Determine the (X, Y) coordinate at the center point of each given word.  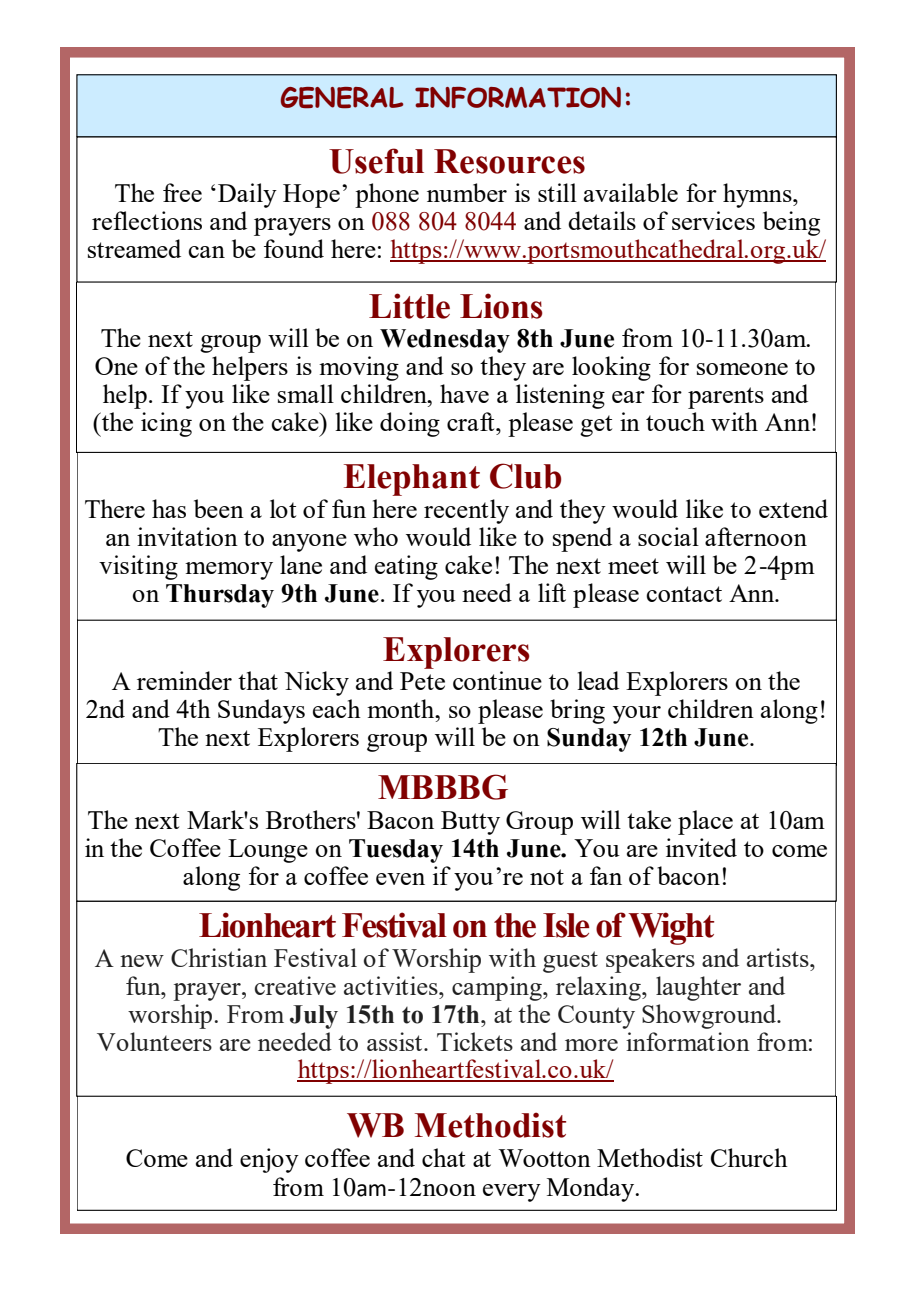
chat (443, 1157)
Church (749, 1157)
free (182, 192)
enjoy (269, 1160)
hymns (758, 195)
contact (684, 594)
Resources (509, 161)
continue (497, 680)
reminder (184, 680)
